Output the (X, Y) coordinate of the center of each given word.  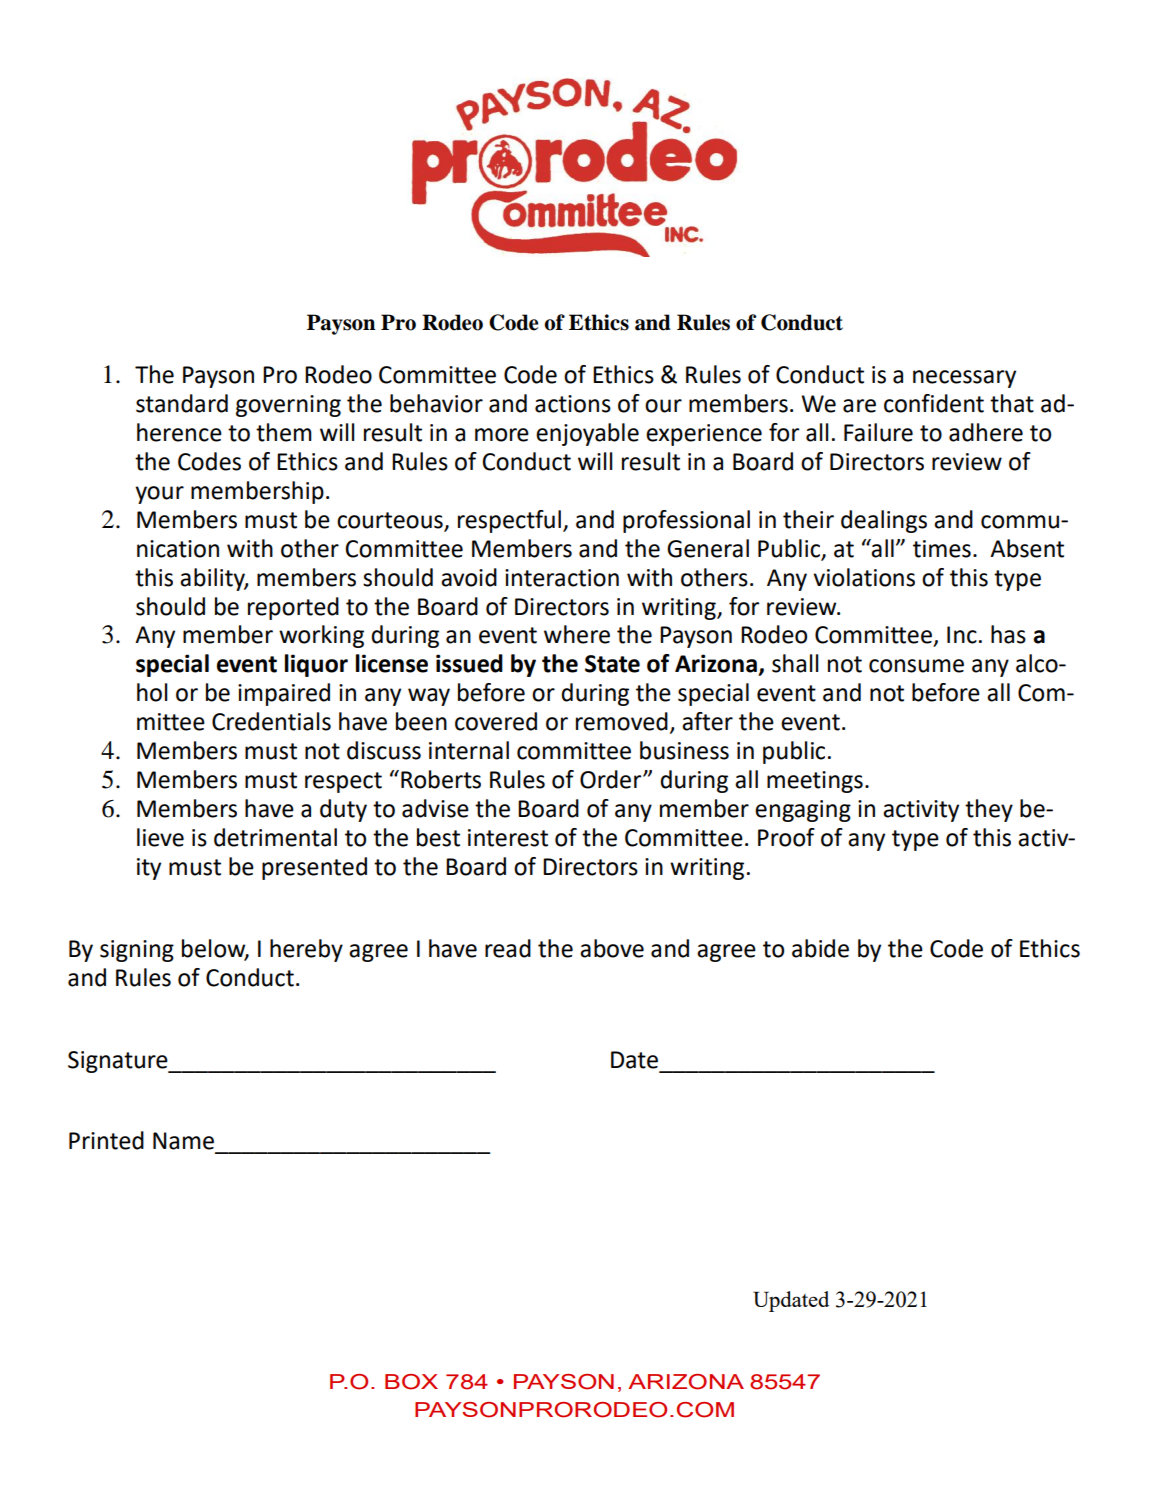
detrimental (275, 837)
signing (137, 951)
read (508, 948)
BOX (411, 1382)
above (612, 948)
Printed (106, 1140)
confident (934, 403)
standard (182, 403)
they (989, 810)
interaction (562, 578)
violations (864, 577)
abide (820, 948)
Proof (786, 837)
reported (293, 608)
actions (573, 404)
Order (612, 779)
